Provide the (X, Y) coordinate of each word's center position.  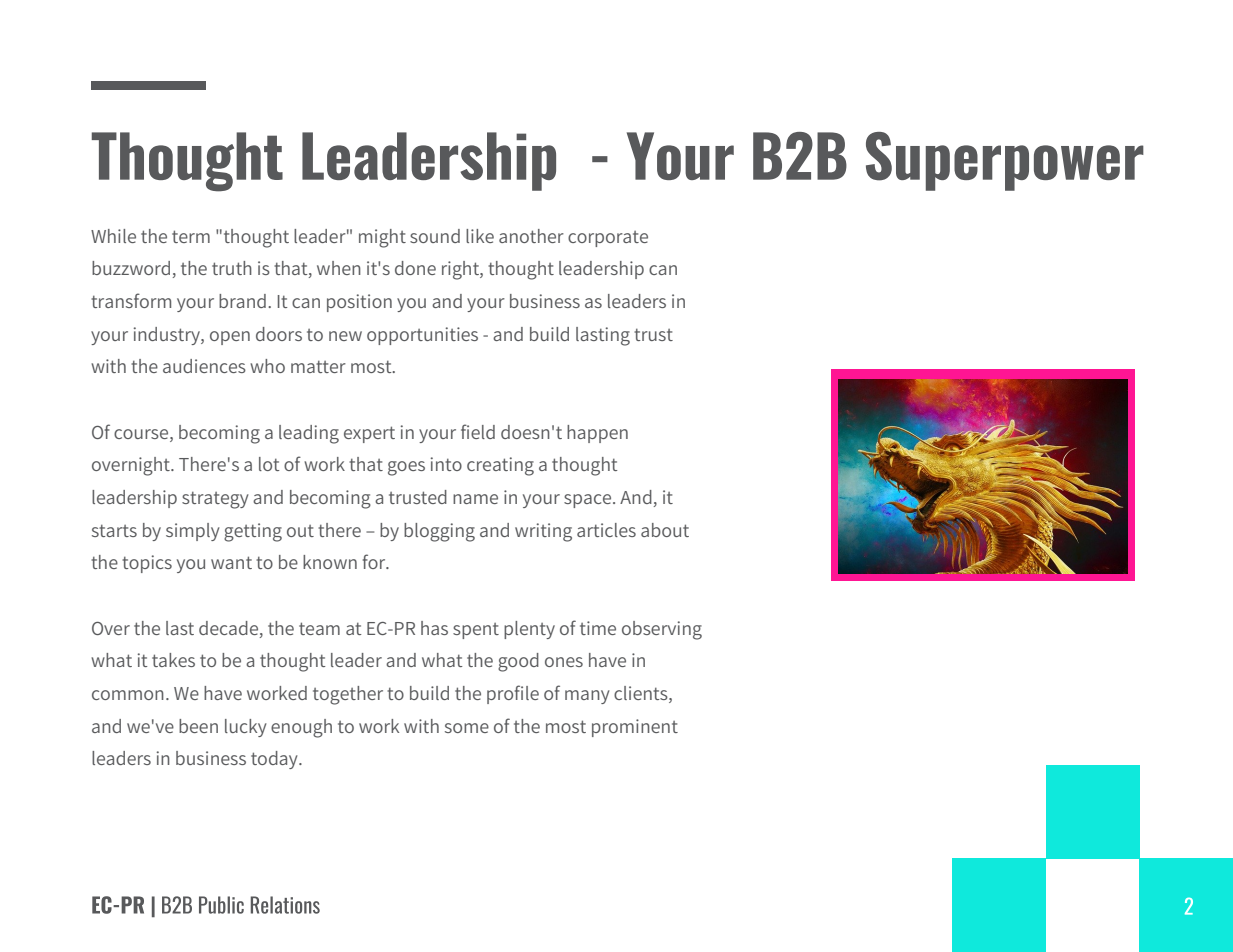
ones (564, 662)
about (665, 530)
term (191, 236)
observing (662, 630)
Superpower (1005, 161)
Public (221, 905)
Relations (285, 905)
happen (597, 434)
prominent (635, 728)
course (142, 434)
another (531, 236)
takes (173, 660)
